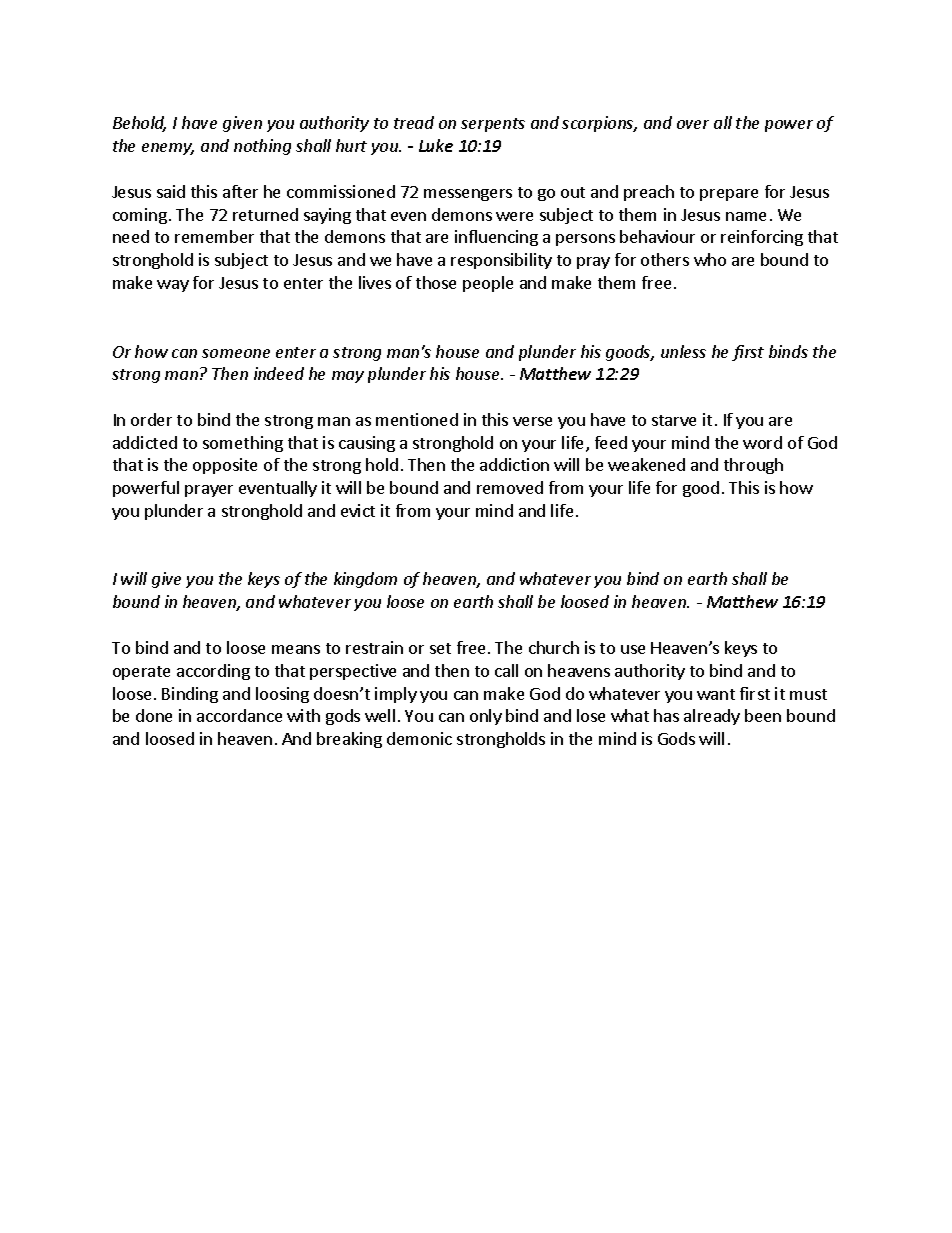 This image has width=952, height=1233. What do you see at coordinates (236, 353) in the image?
I see `someone` at bounding box center [236, 353].
